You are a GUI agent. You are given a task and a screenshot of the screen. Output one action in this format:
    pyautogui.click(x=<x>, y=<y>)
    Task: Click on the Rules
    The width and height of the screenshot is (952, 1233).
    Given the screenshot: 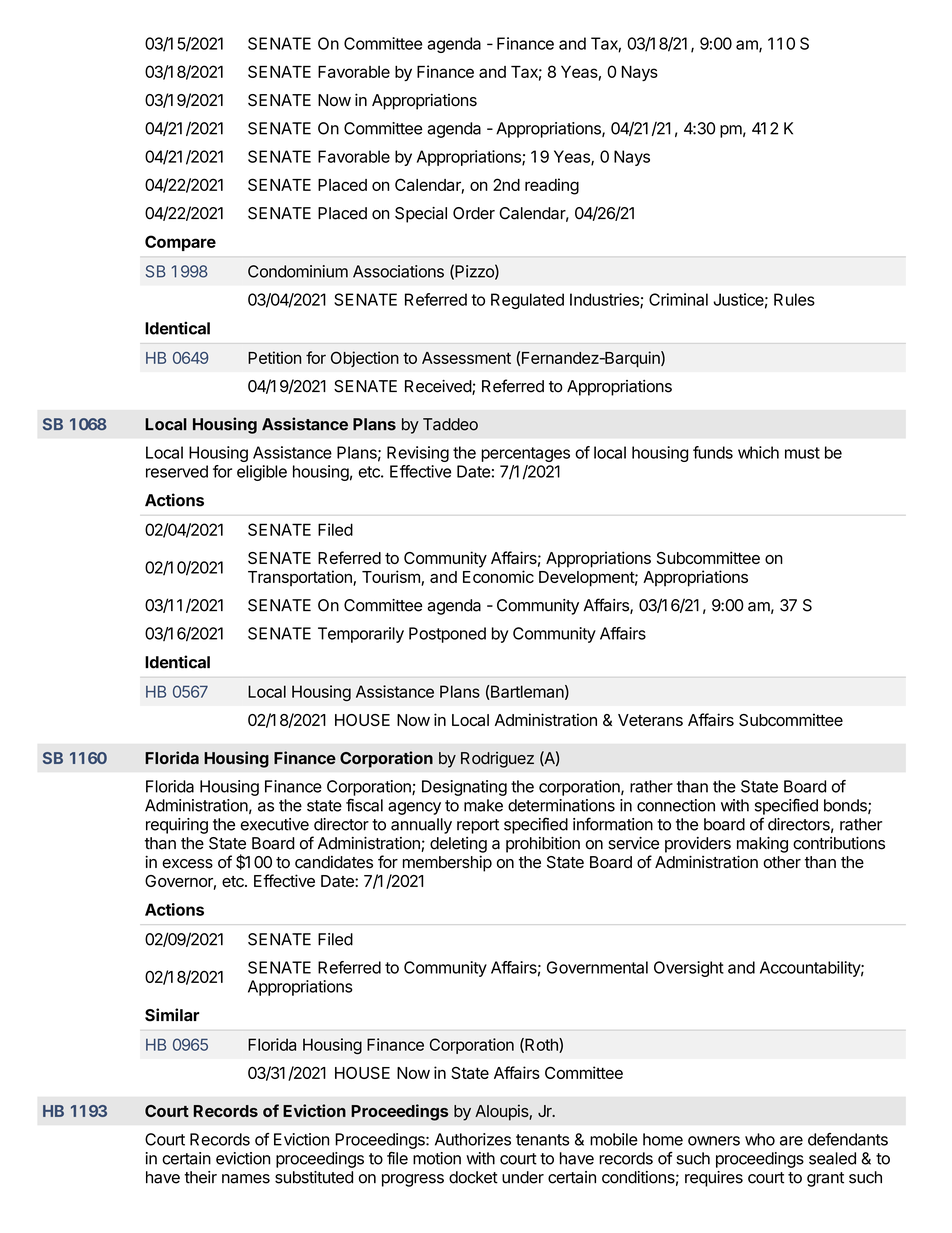 What is the action you would take?
    pyautogui.click(x=794, y=299)
